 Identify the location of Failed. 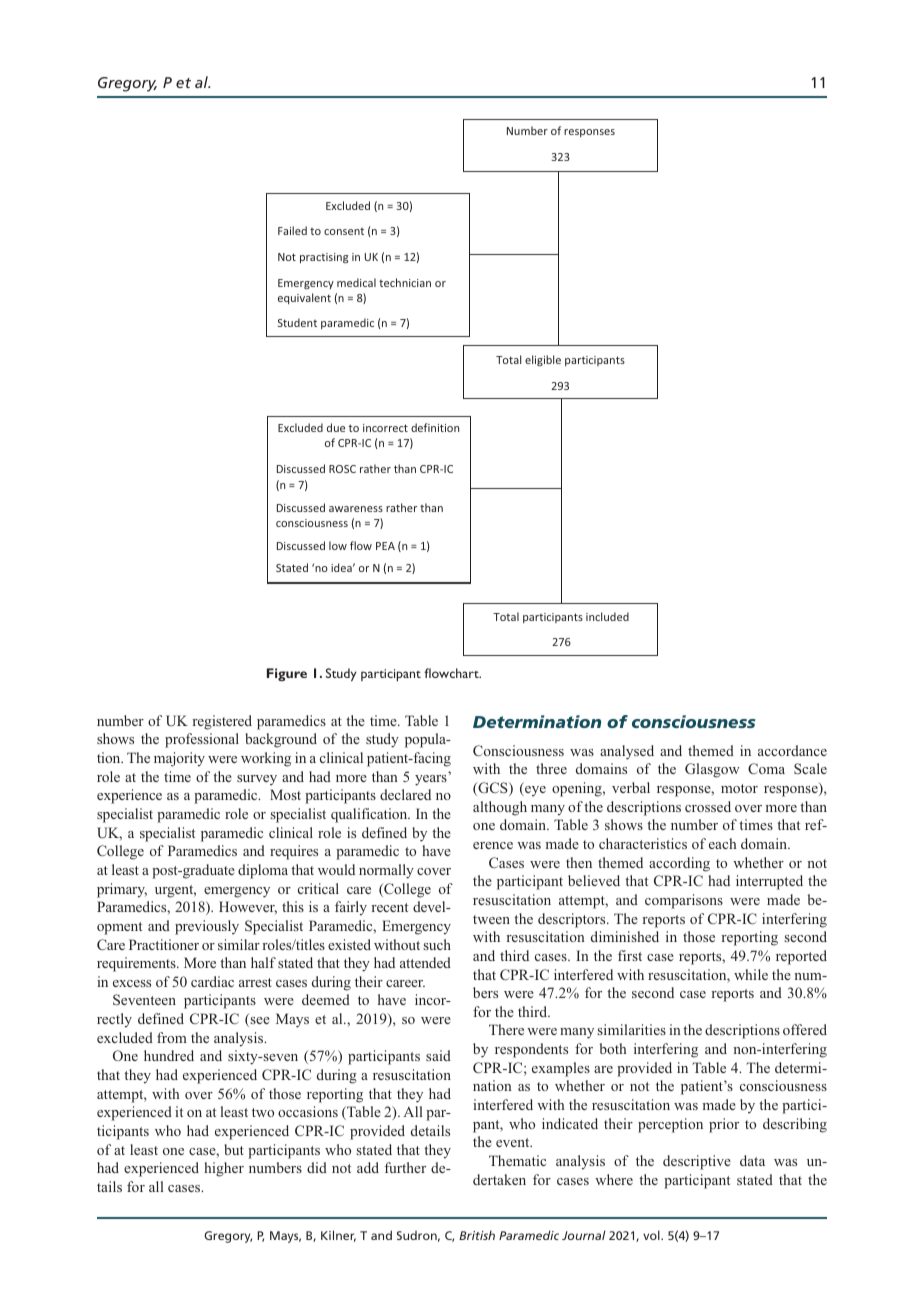
(292, 230).
